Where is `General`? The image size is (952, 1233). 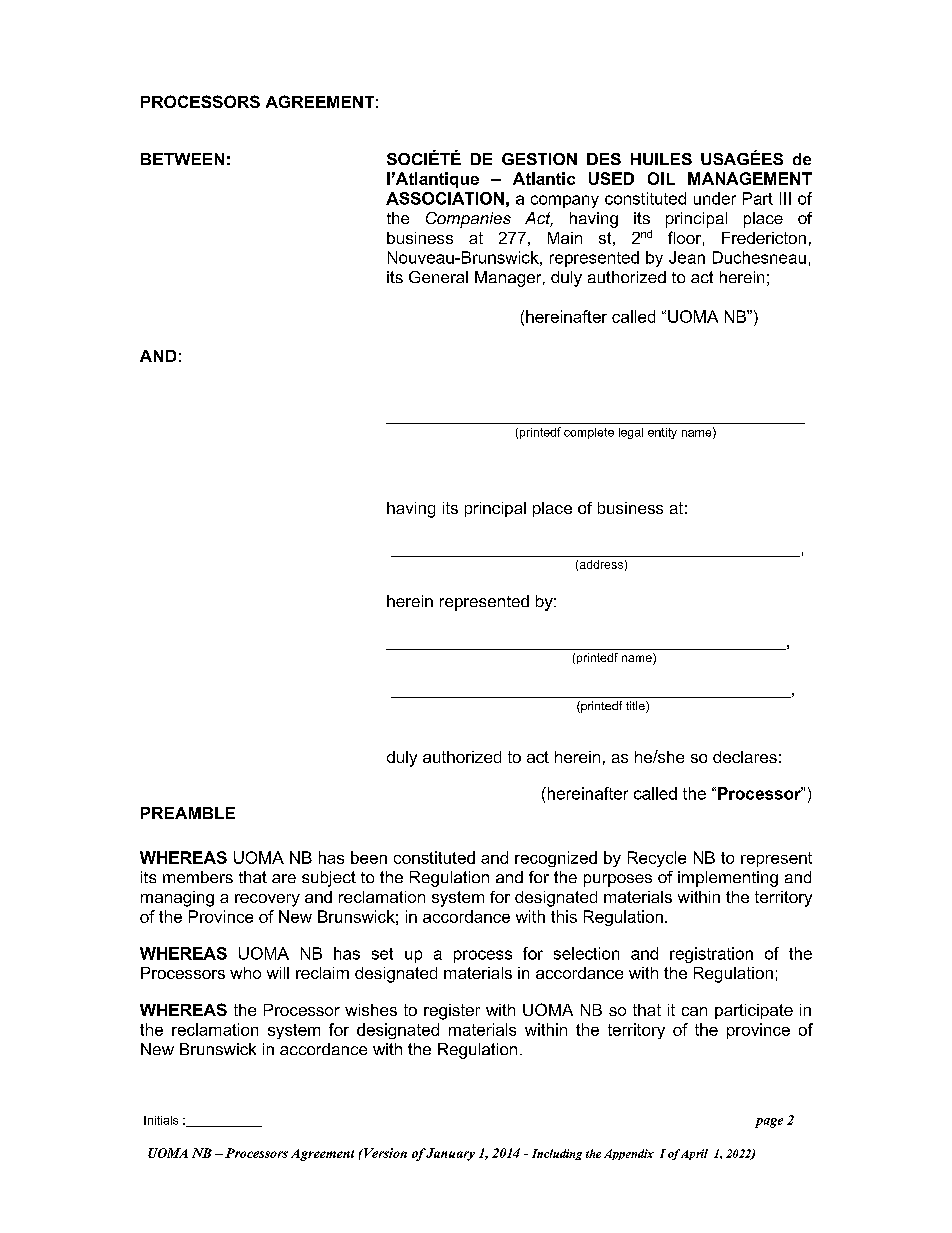 General is located at coordinates (438, 277).
